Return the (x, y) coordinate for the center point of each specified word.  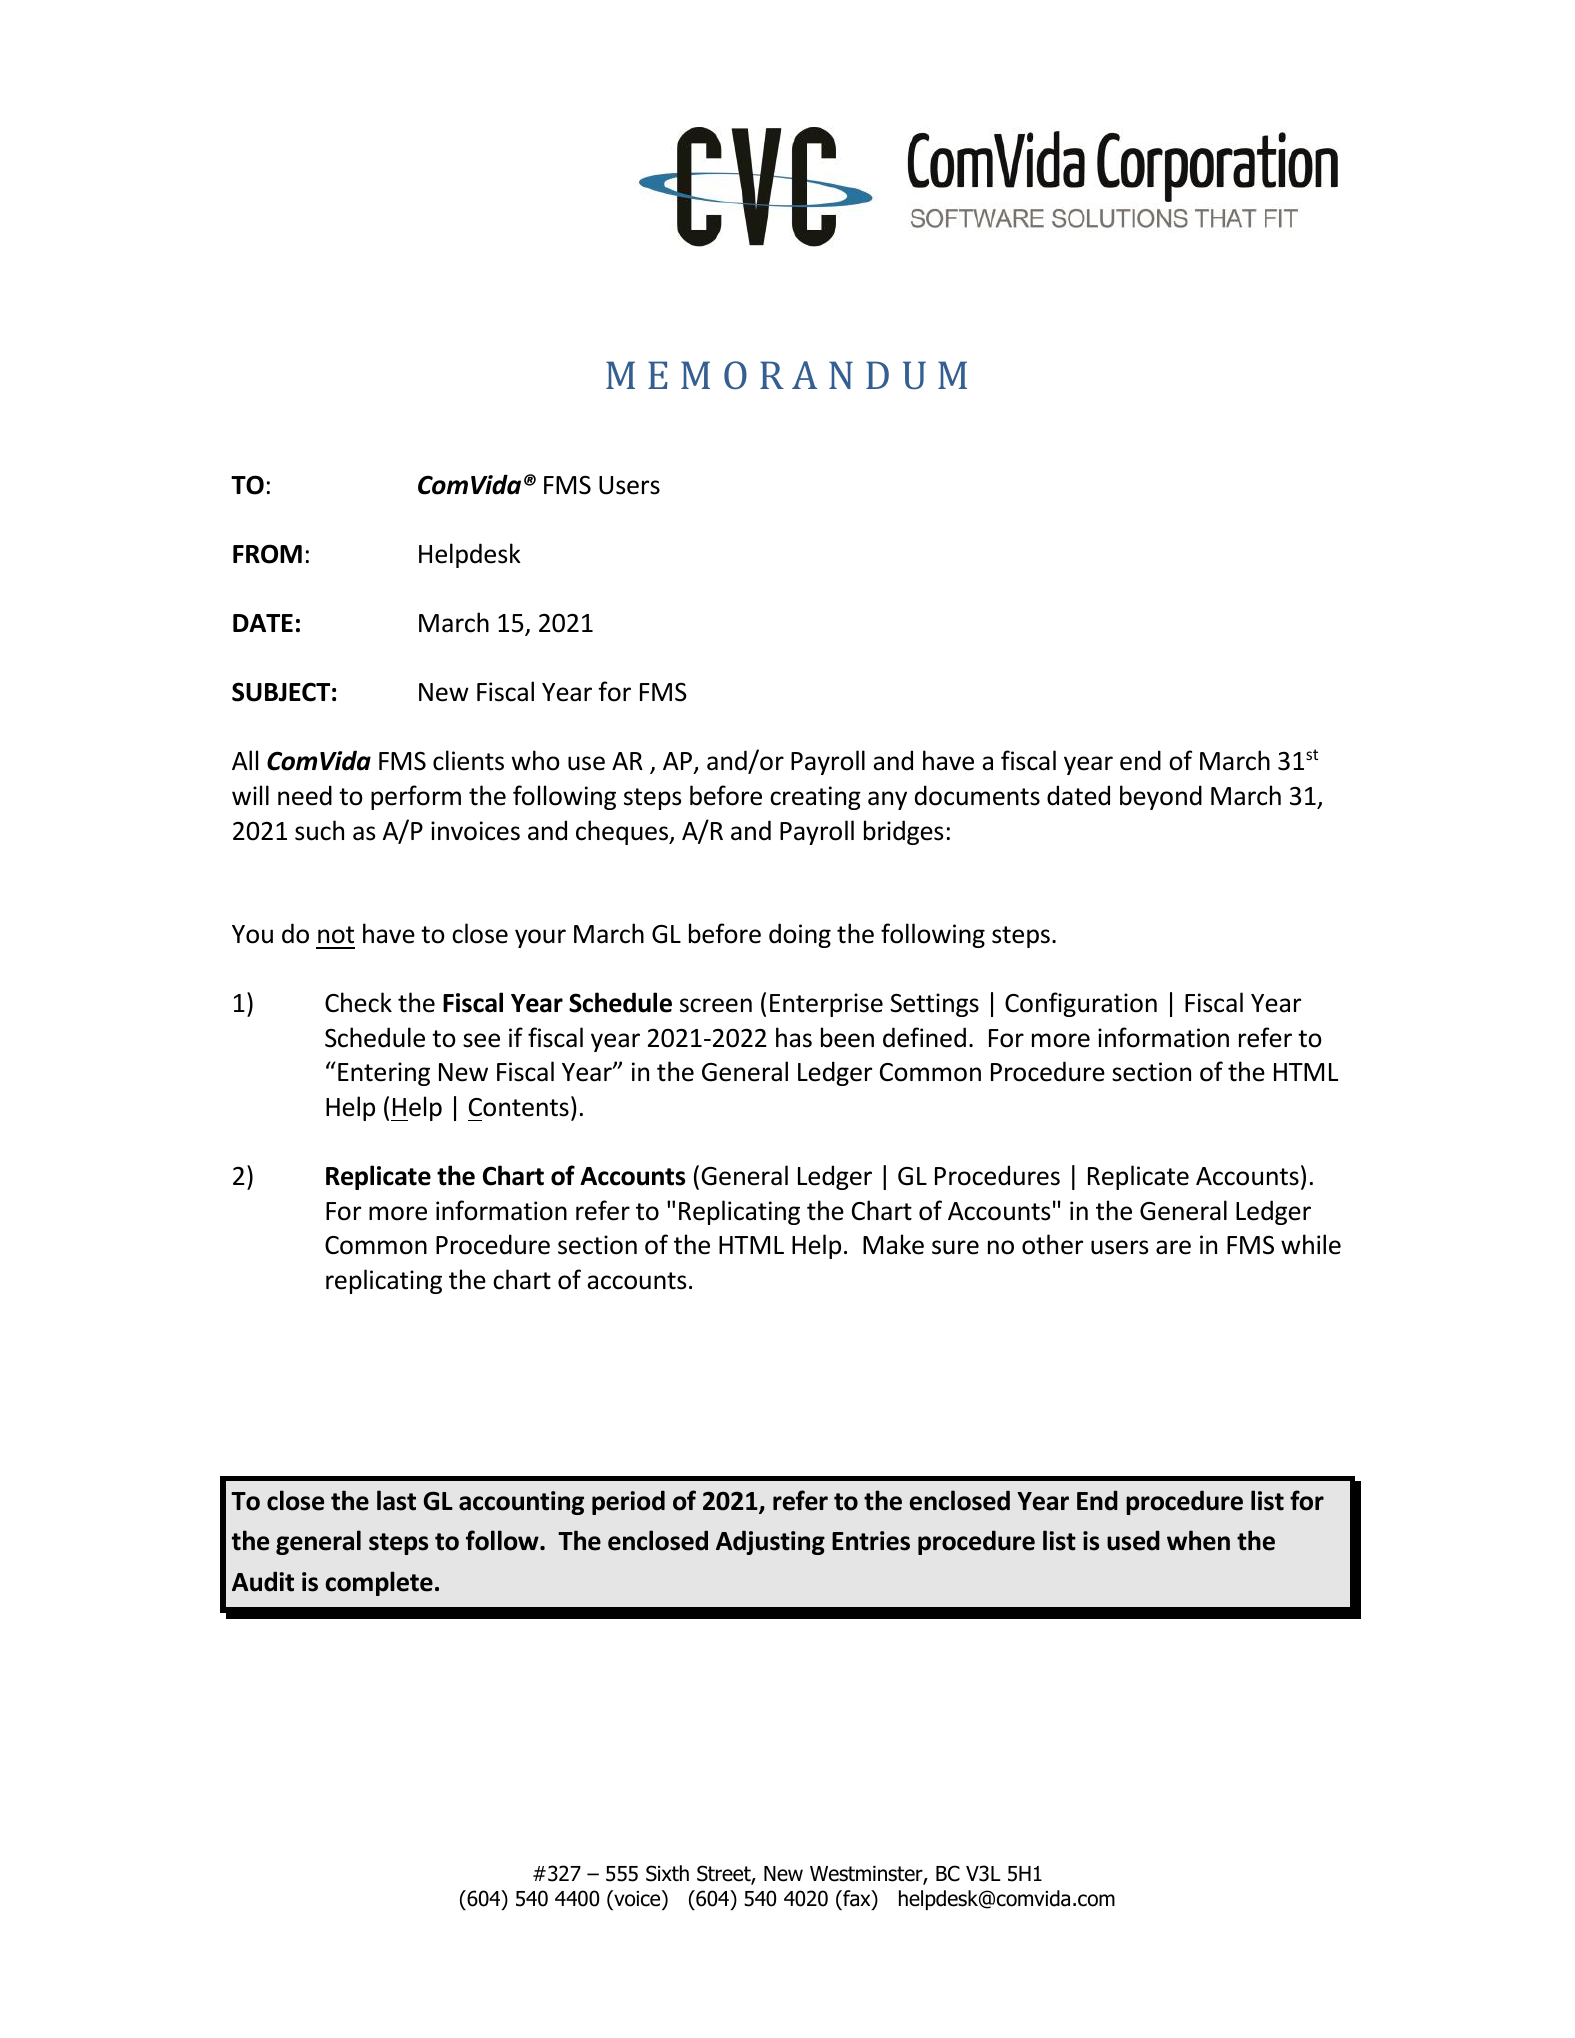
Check (358, 1002)
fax (857, 1899)
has (794, 1037)
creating (815, 798)
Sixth (667, 1873)
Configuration (1081, 1004)
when (1198, 1540)
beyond (1161, 797)
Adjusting (770, 1542)
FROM (267, 554)
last (396, 1500)
